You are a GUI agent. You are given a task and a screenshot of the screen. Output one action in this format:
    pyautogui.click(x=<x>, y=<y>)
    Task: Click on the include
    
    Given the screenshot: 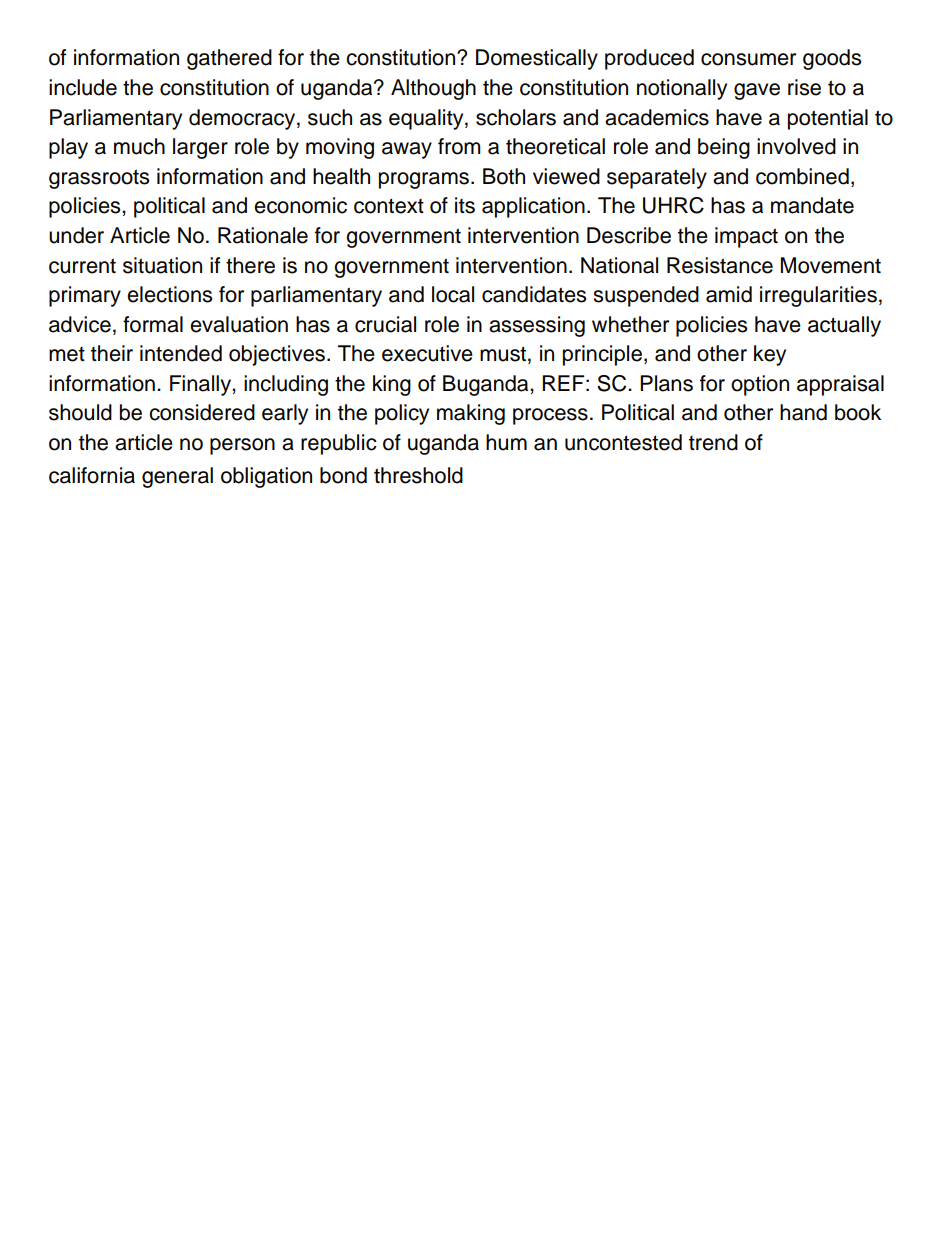 What is the action you would take?
    pyautogui.click(x=83, y=87)
